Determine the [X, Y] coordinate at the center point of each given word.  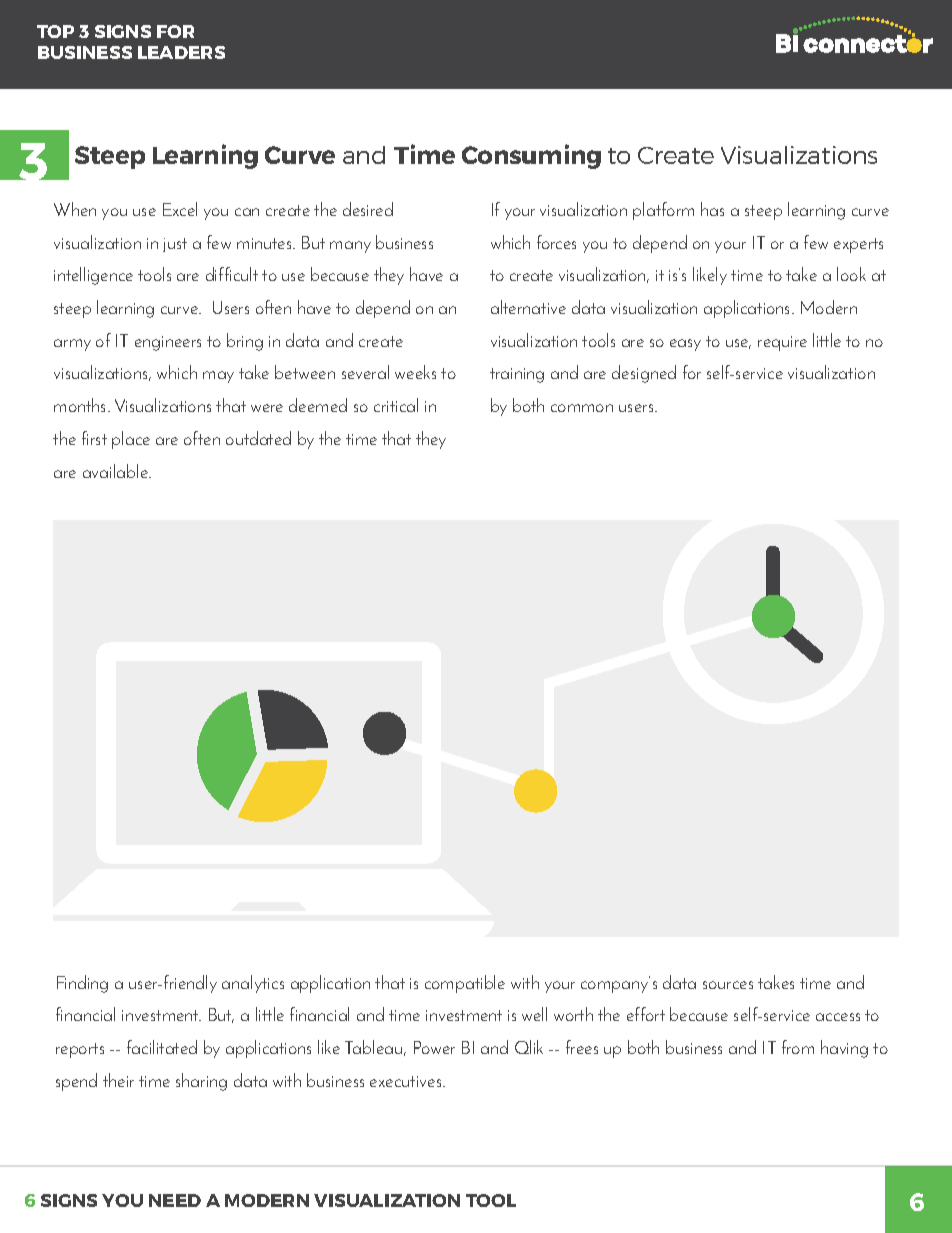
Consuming [531, 156]
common [582, 408]
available [117, 471]
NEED [175, 1200]
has [712, 209]
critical [396, 405]
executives [407, 1081]
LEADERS [181, 52]
